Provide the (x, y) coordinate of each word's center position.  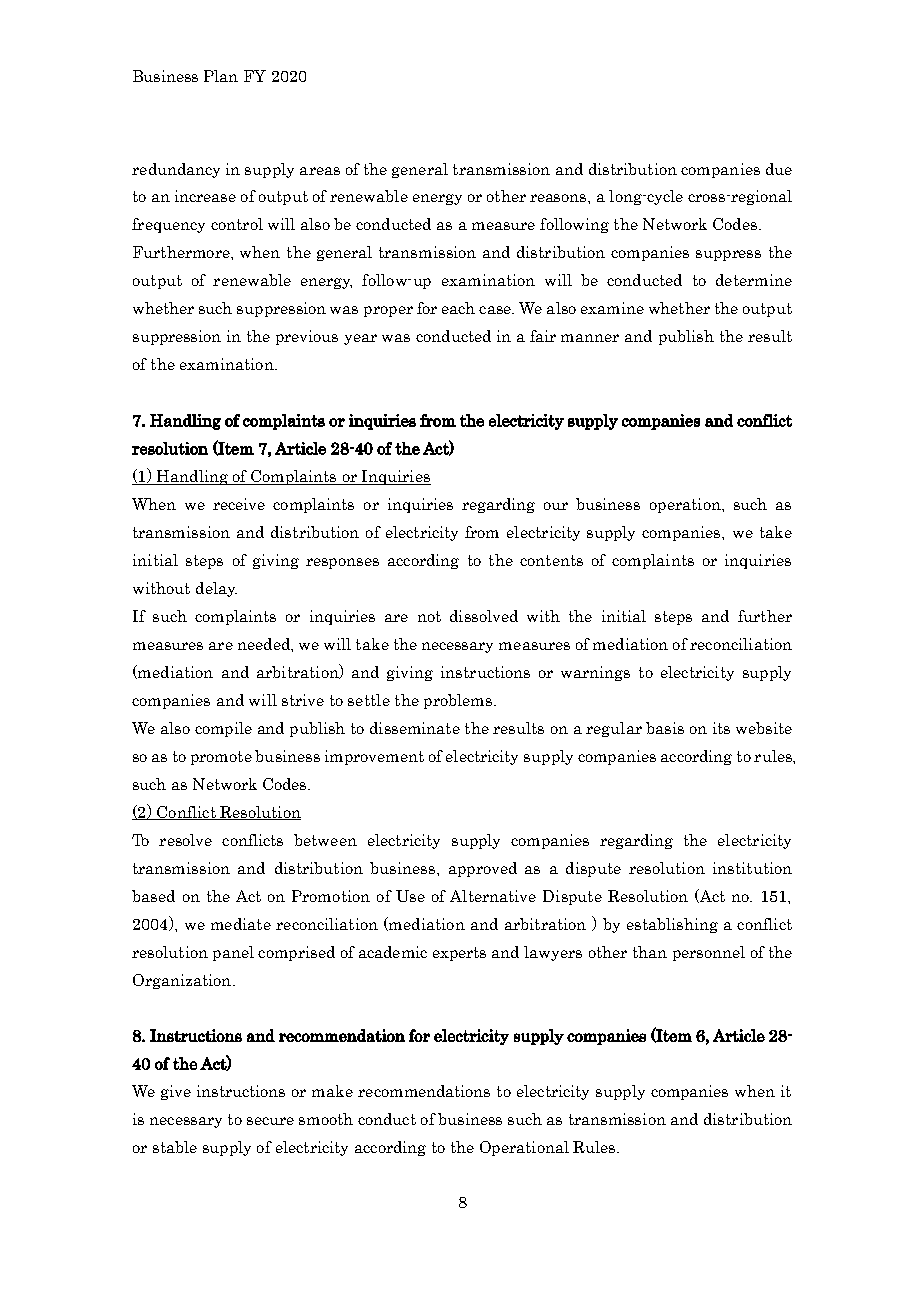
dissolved (484, 616)
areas (320, 171)
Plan (221, 76)
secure (270, 1121)
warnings (595, 673)
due (779, 169)
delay (216, 589)
